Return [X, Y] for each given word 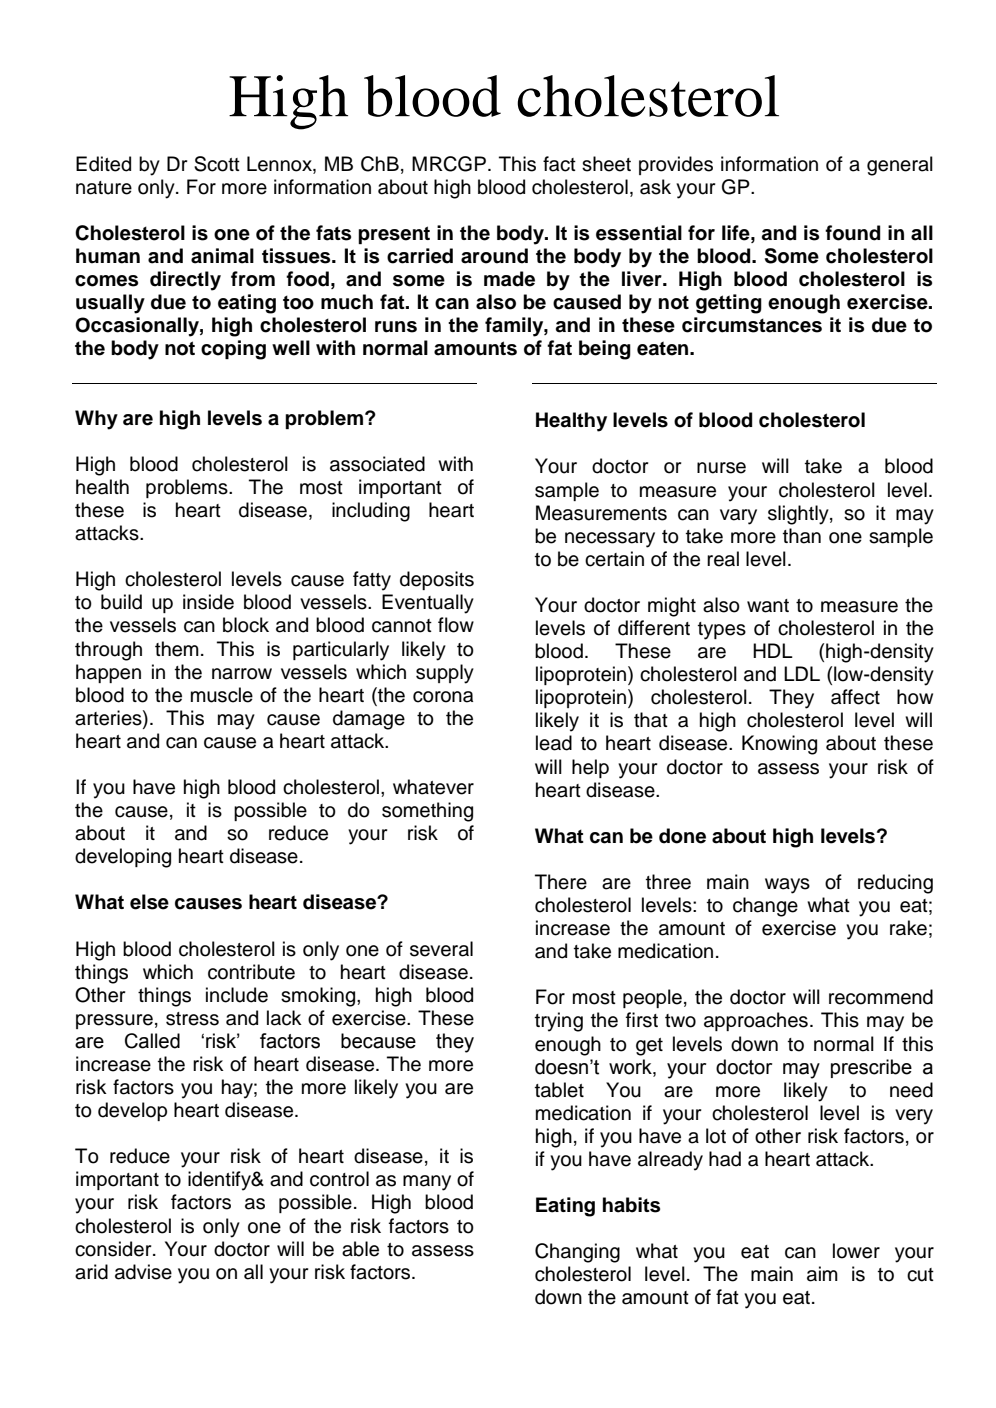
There [561, 882]
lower [856, 1251]
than [802, 536]
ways [787, 886]
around [494, 256]
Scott [217, 164]
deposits [437, 580]
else [149, 902]
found [852, 233]
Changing [577, 1253]
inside [208, 602]
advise [143, 1272]
